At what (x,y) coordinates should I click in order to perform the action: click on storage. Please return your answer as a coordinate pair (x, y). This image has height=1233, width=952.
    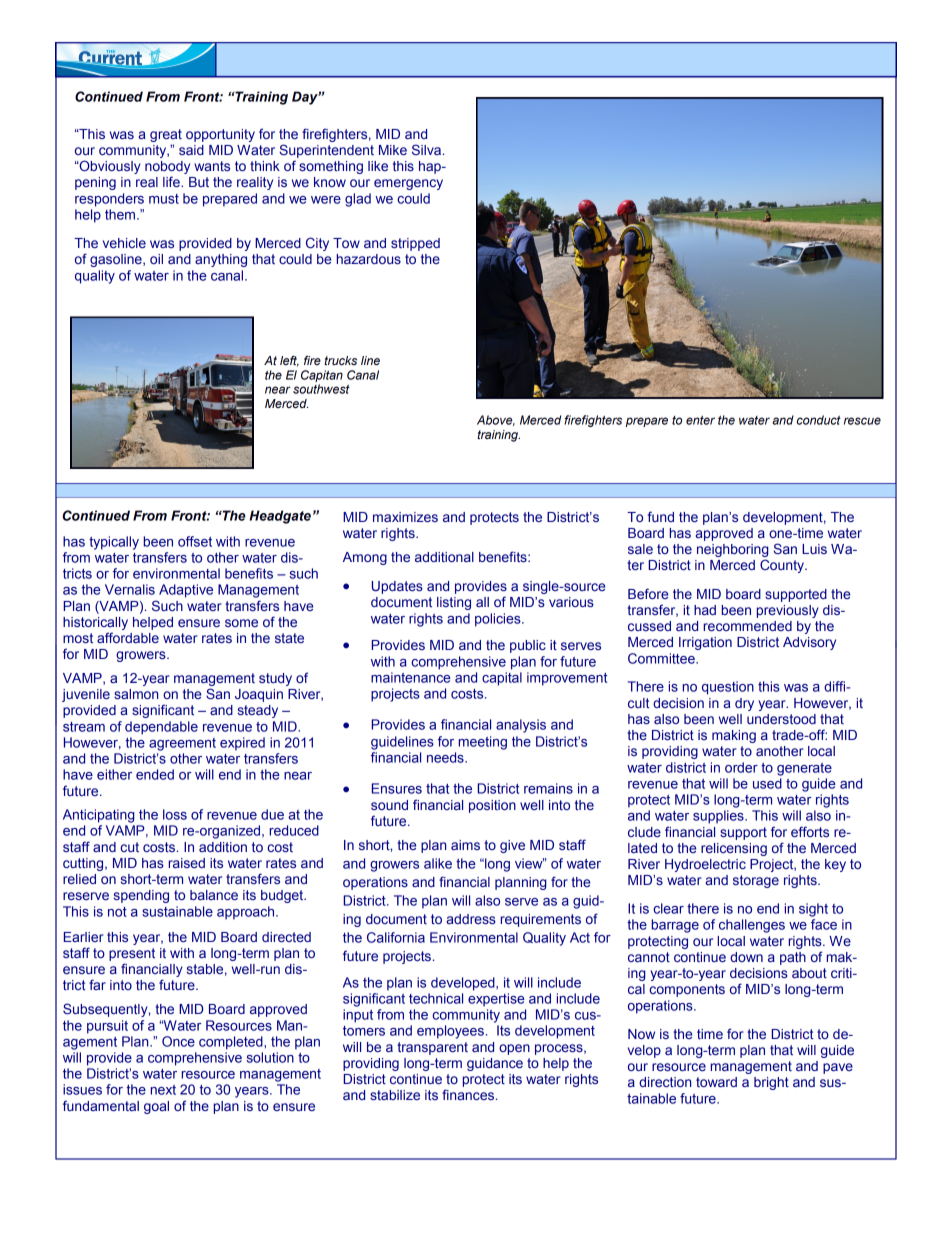
    Looking at the image, I should click on (756, 881).
